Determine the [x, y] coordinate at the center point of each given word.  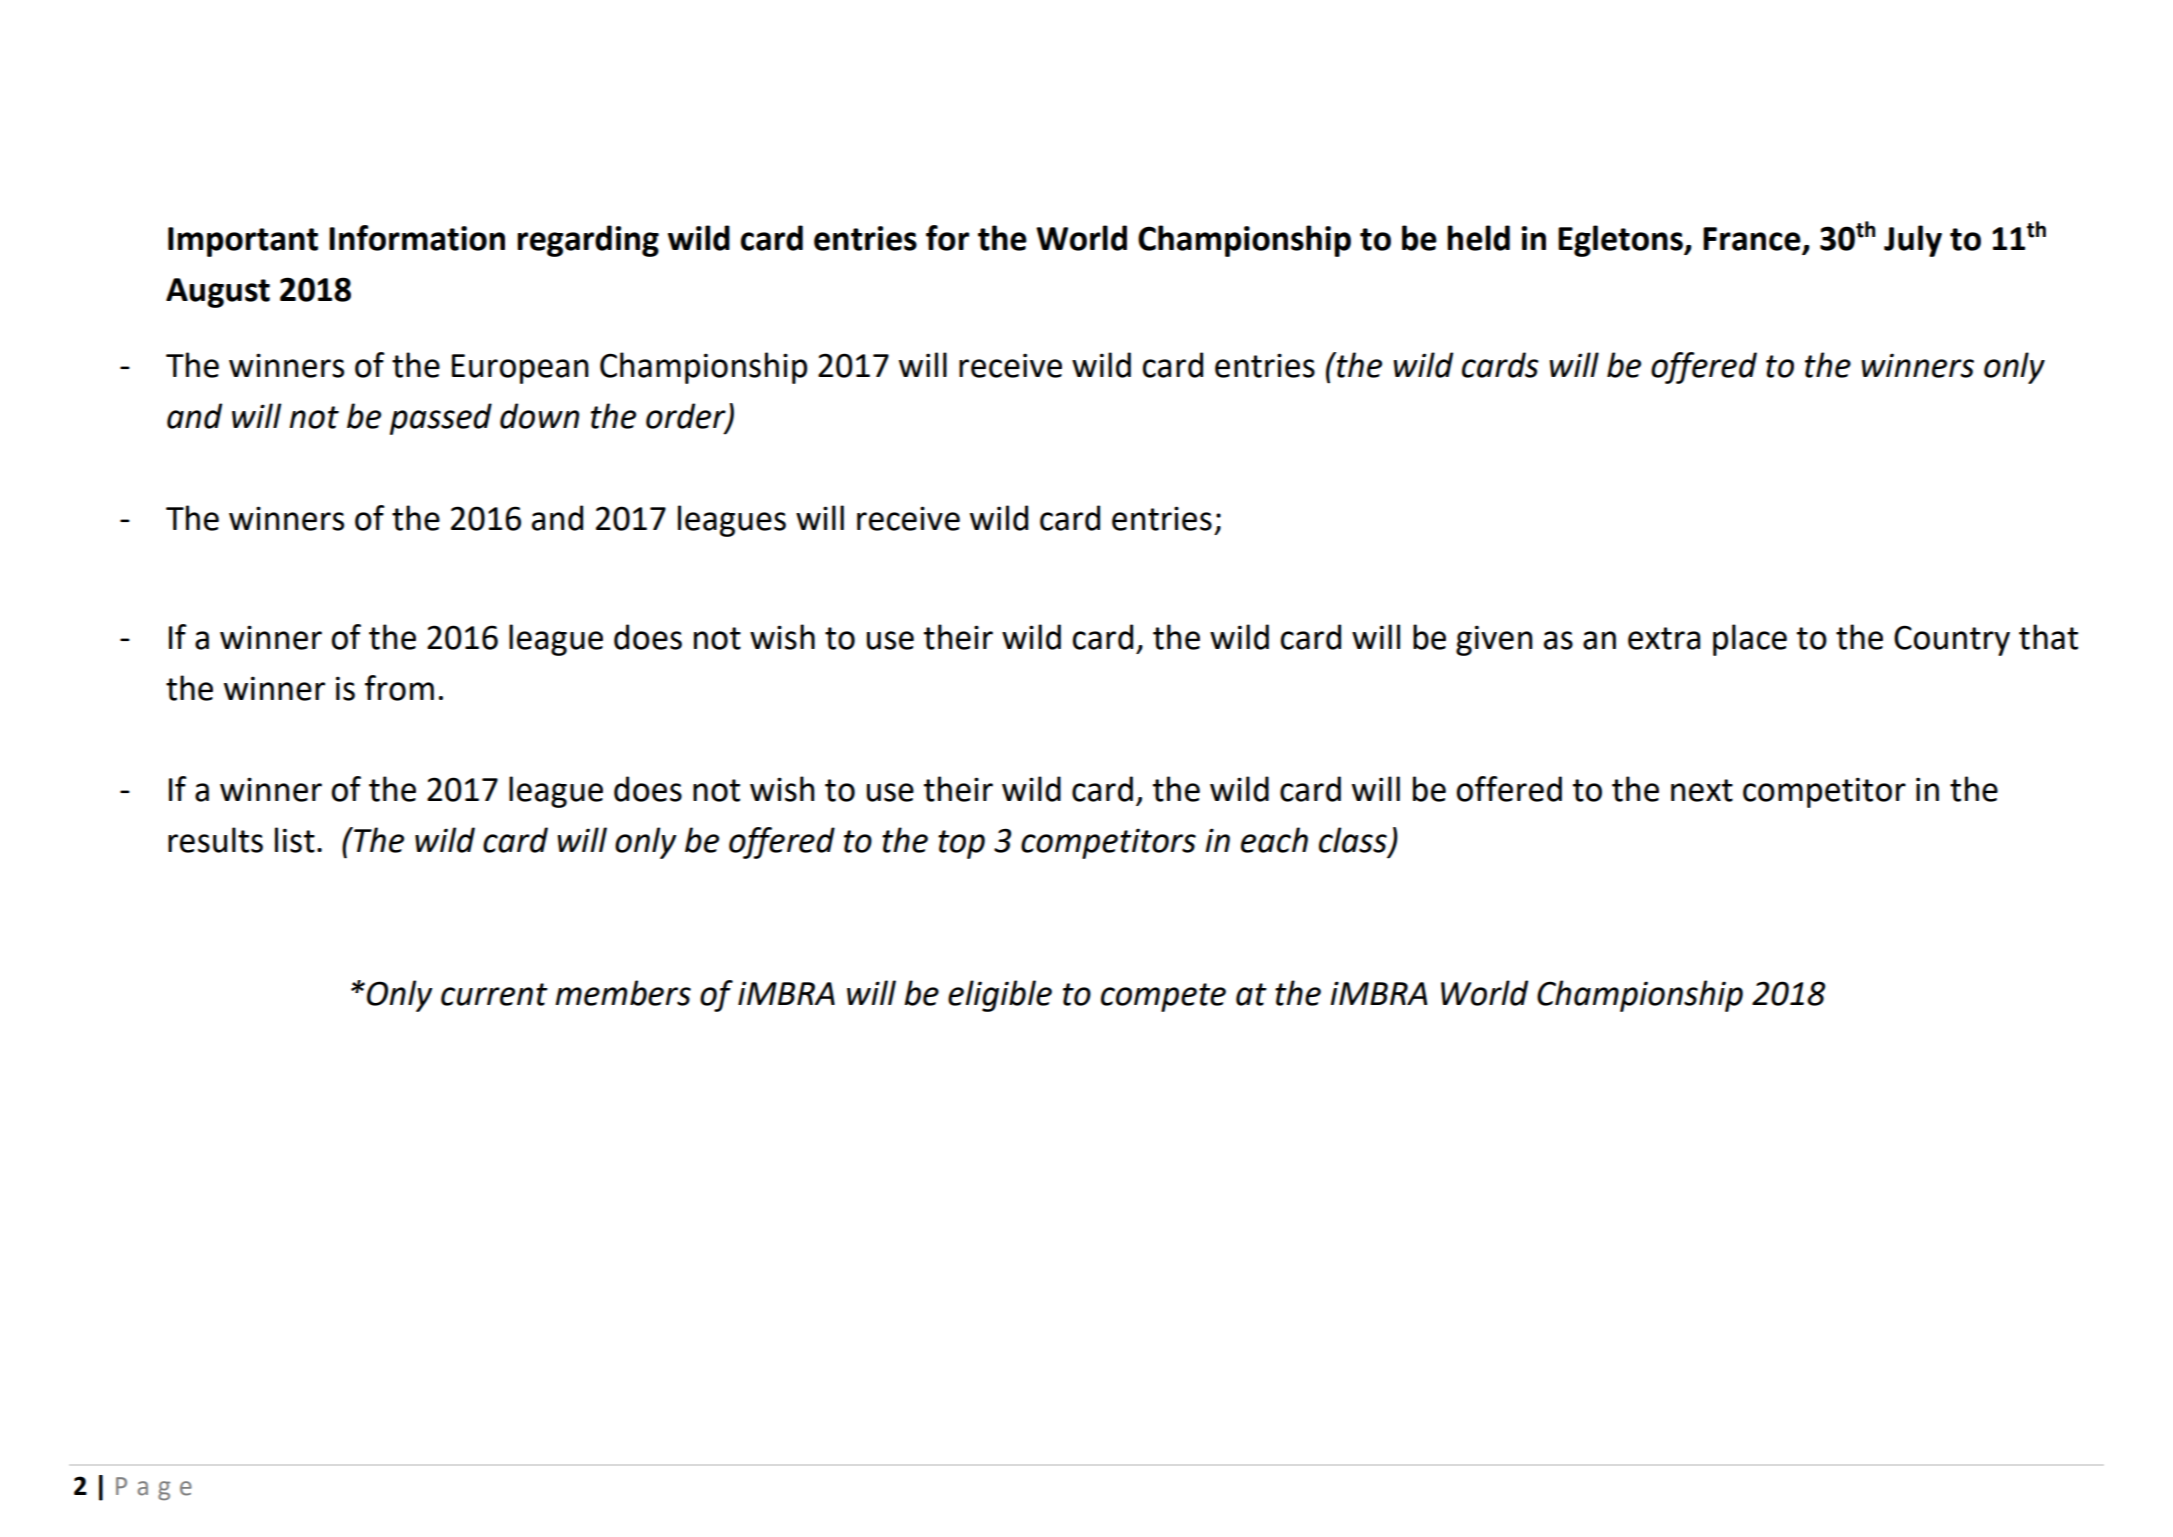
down [539, 416]
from [399, 688]
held [1478, 238]
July [1913, 241]
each [1274, 840]
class [1353, 840]
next [1702, 790]
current [494, 994]
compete [1163, 997]
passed [441, 419]
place [1750, 640]
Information [417, 238]
